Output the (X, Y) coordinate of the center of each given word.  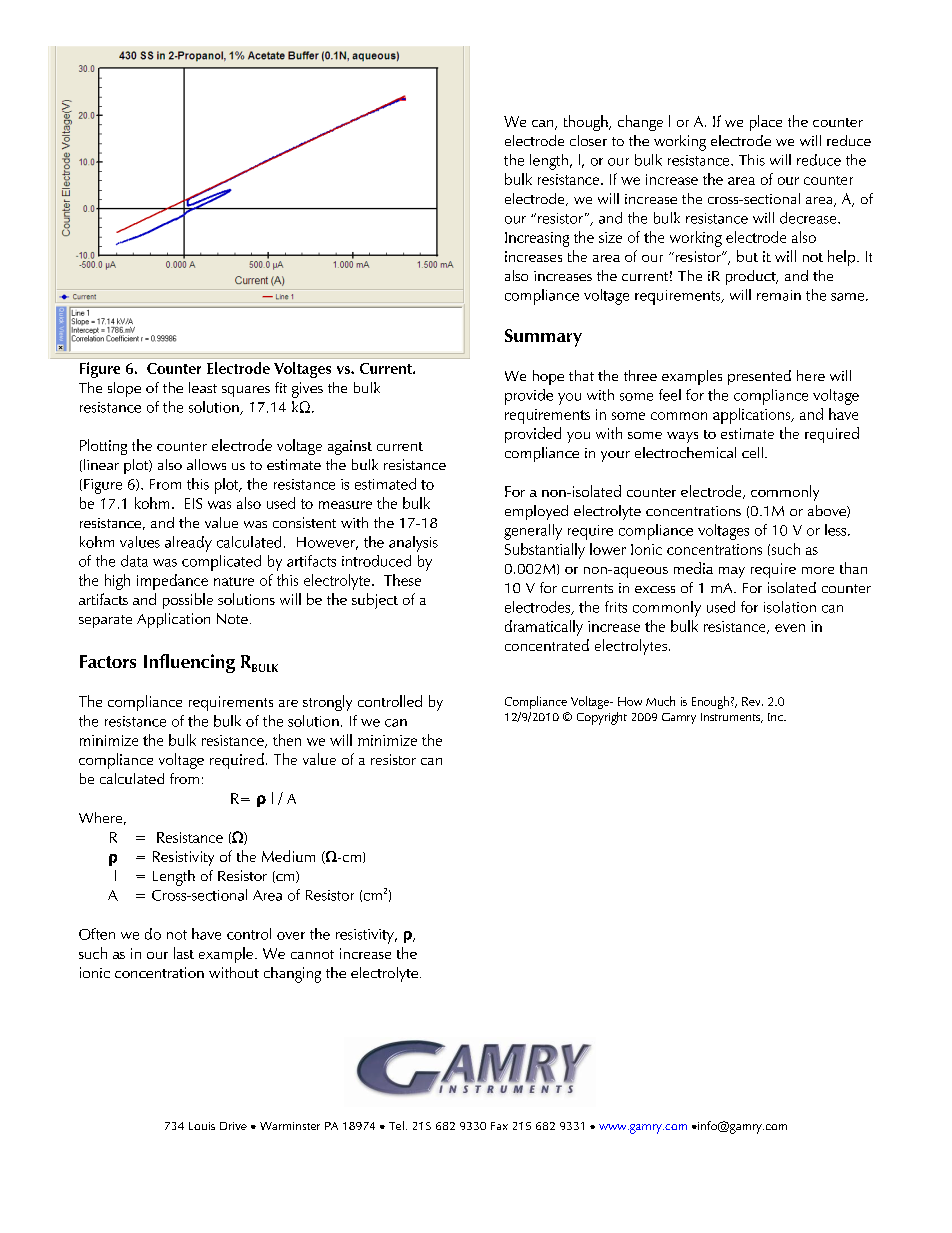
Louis (202, 1126)
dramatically (544, 628)
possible (188, 601)
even (790, 628)
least (203, 387)
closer (588, 140)
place (766, 123)
